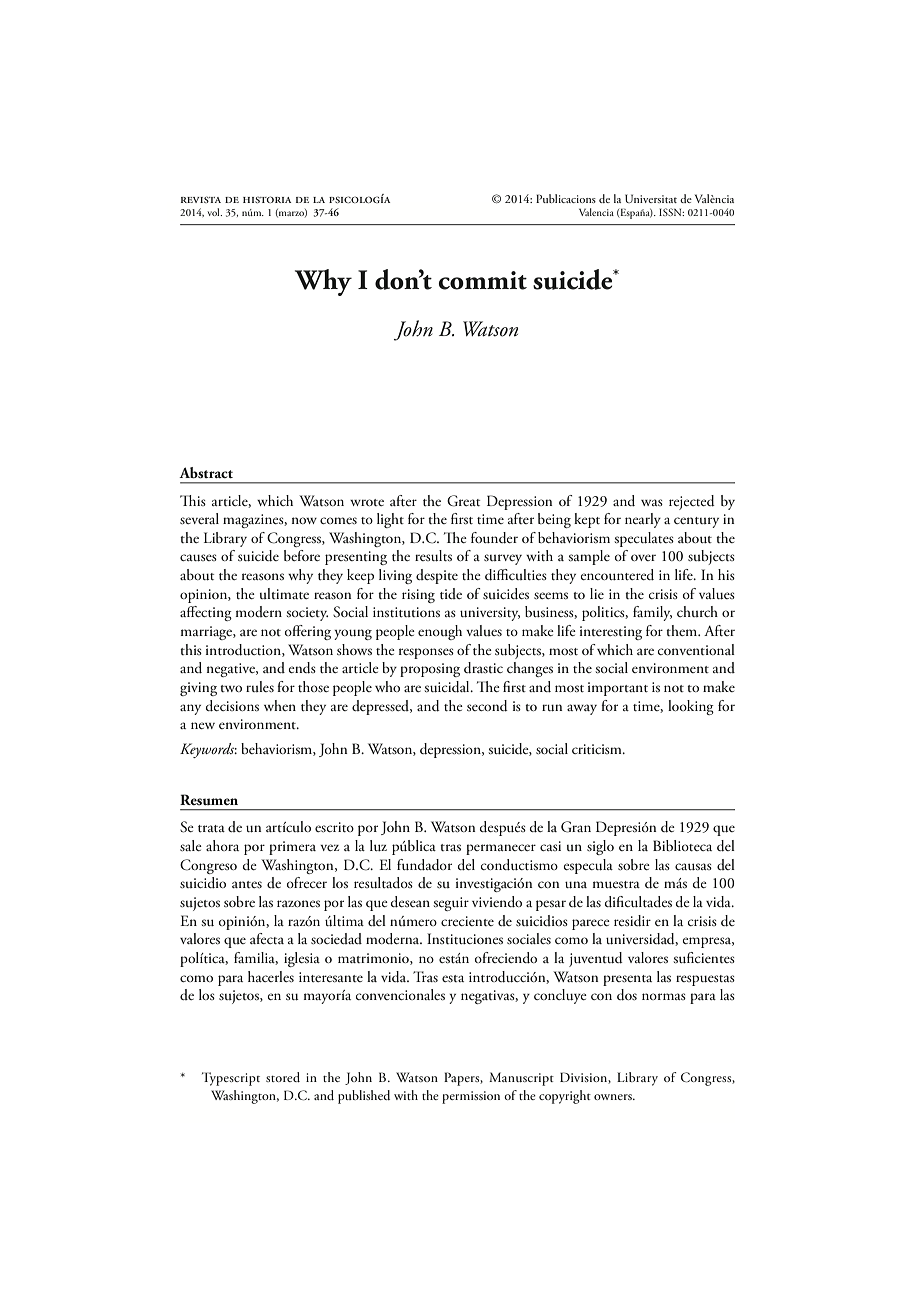 This screenshot has height=1308, width=924. I want to click on nearly, so click(643, 520).
